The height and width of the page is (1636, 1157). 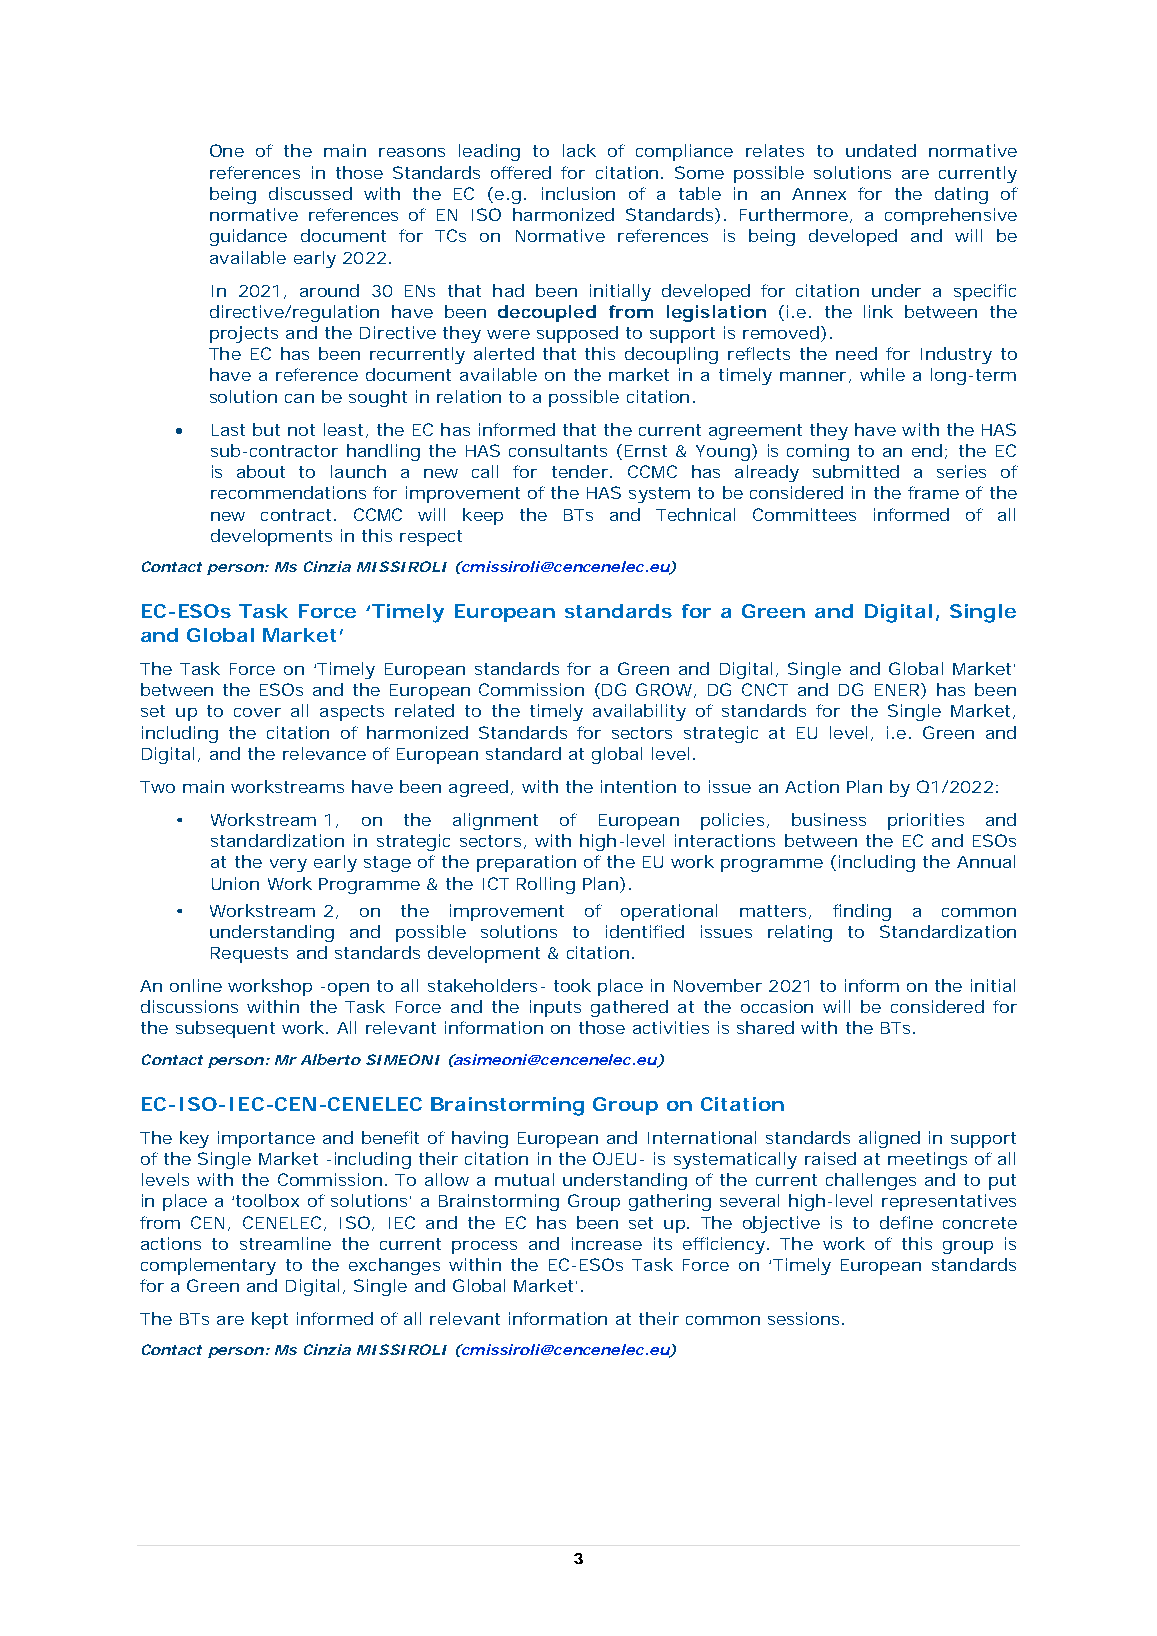 I want to click on kept, so click(x=270, y=1320).
